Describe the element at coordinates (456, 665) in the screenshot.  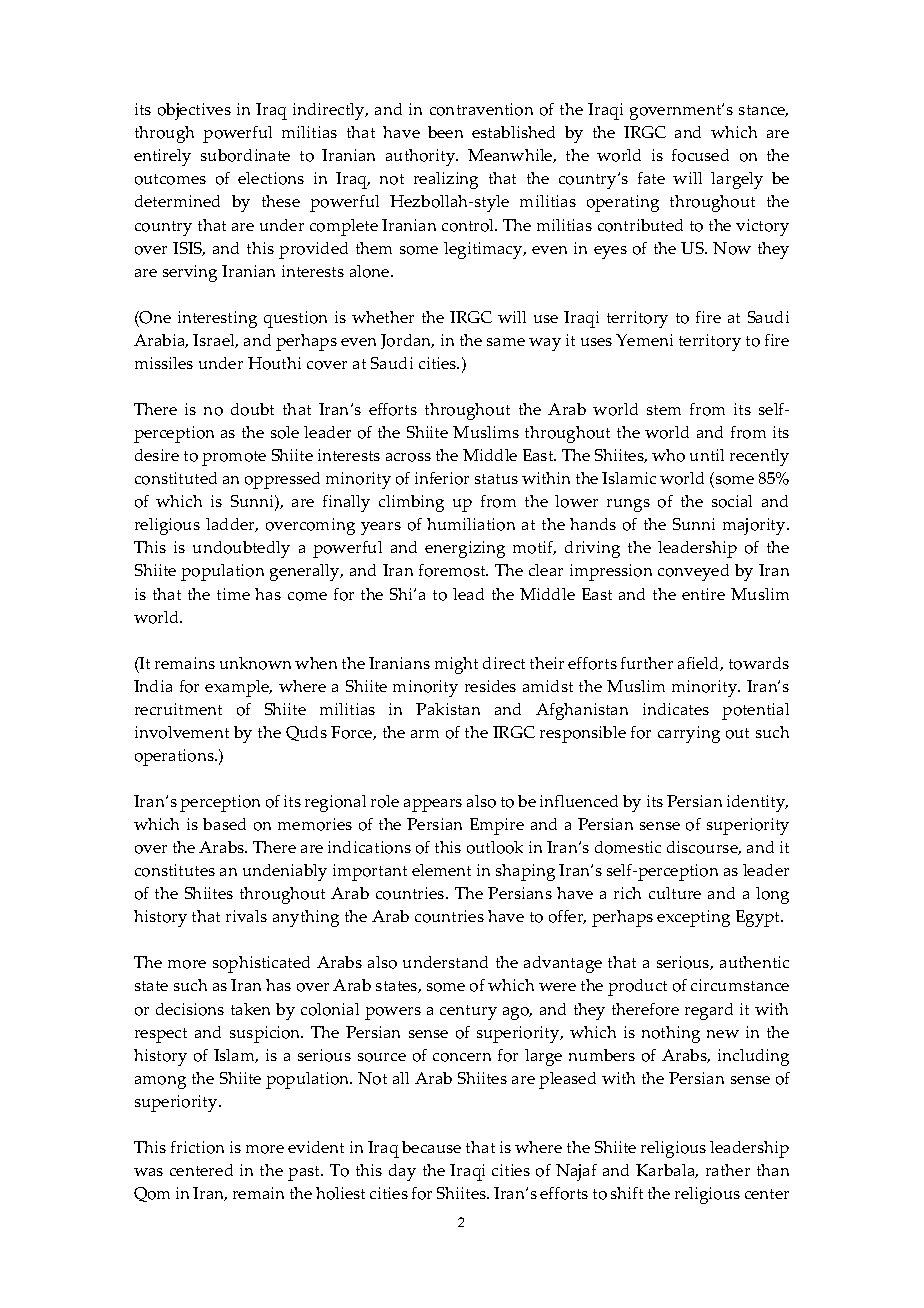
I see `might` at that location.
